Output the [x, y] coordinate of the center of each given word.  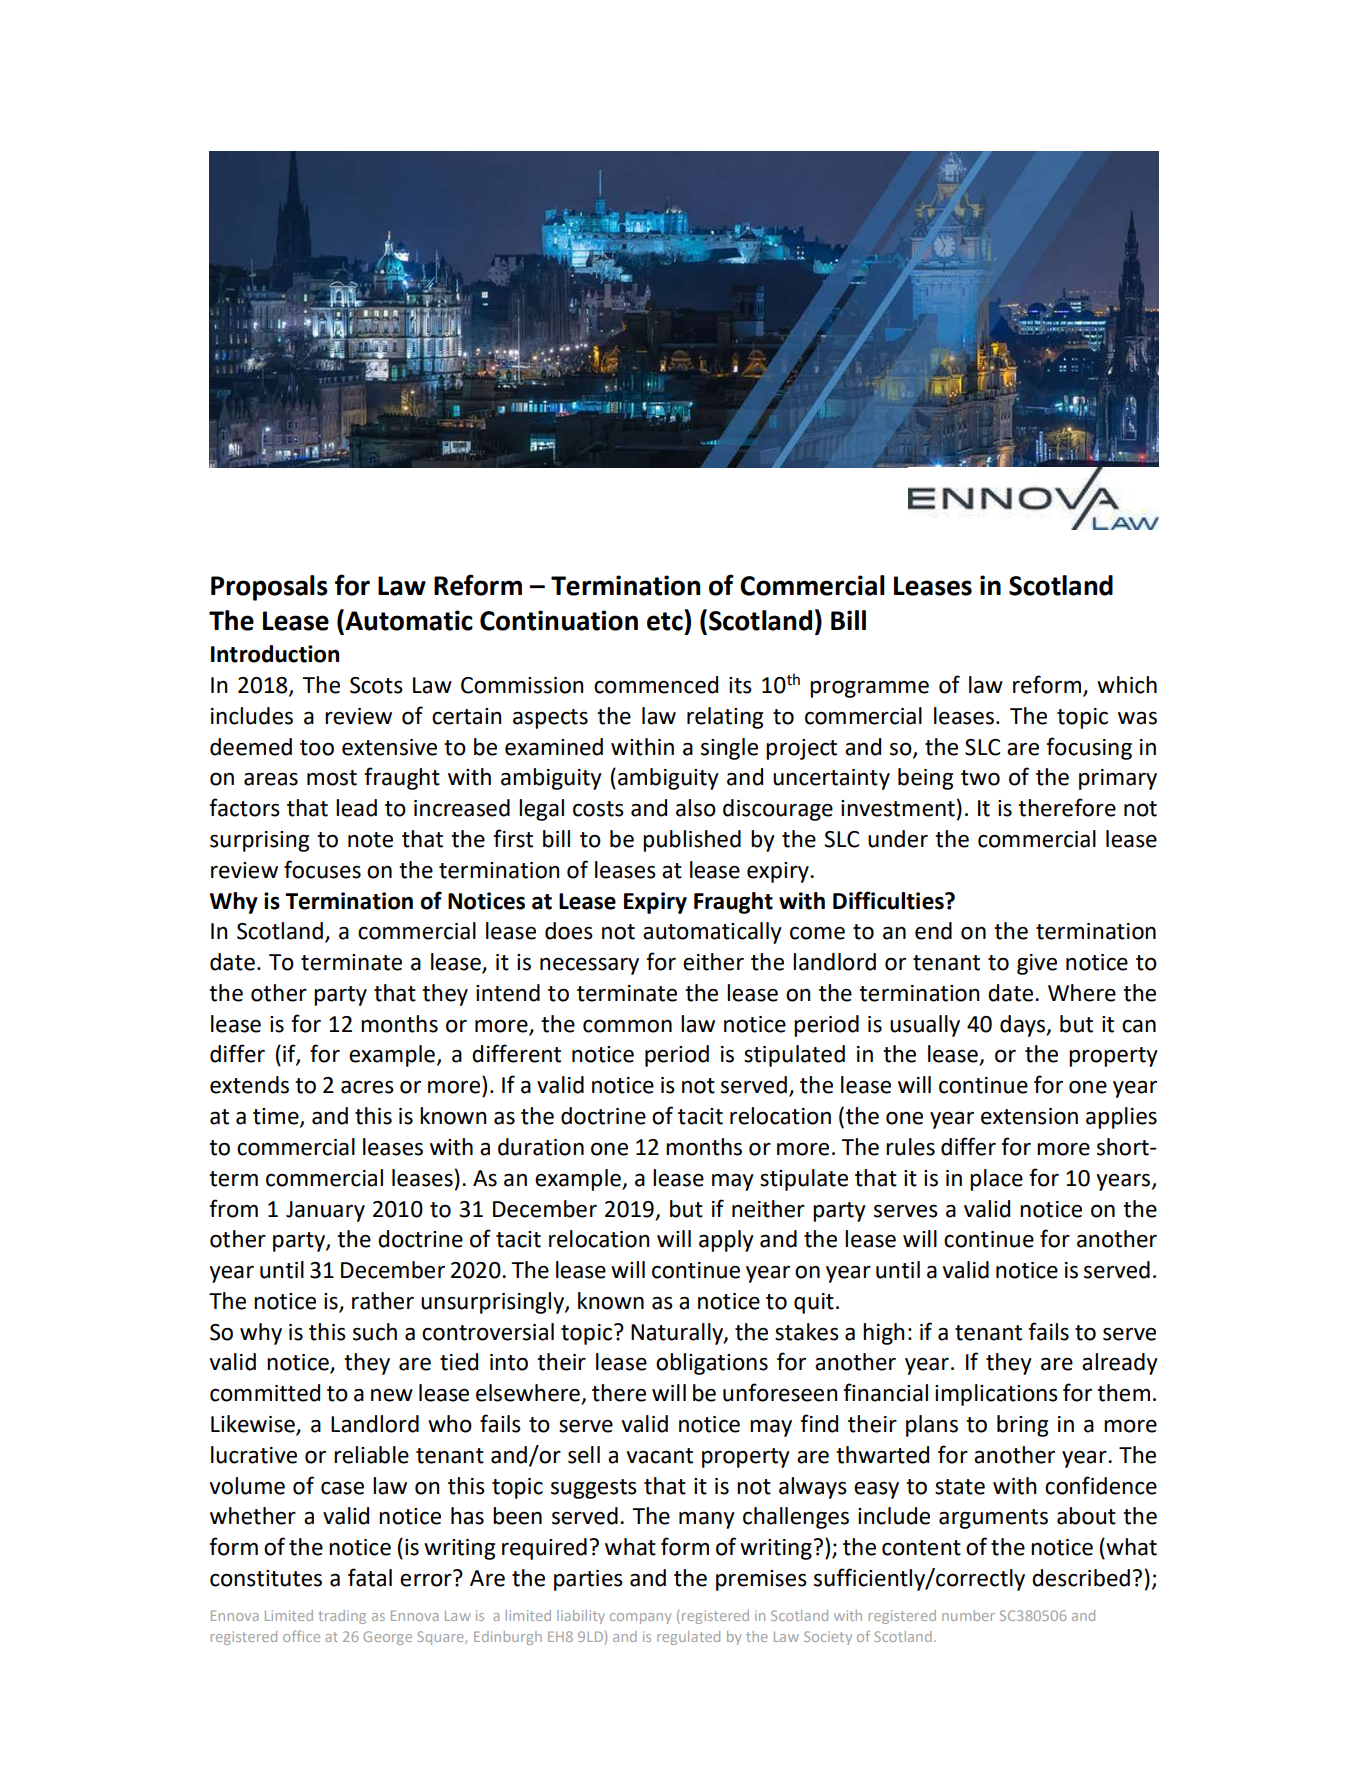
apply [726, 1241]
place [996, 1180]
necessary [589, 966]
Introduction [275, 654]
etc [665, 621]
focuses [322, 869]
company [641, 1618]
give [1037, 964]
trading [342, 1617]
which [1127, 685]
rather [383, 1301]
